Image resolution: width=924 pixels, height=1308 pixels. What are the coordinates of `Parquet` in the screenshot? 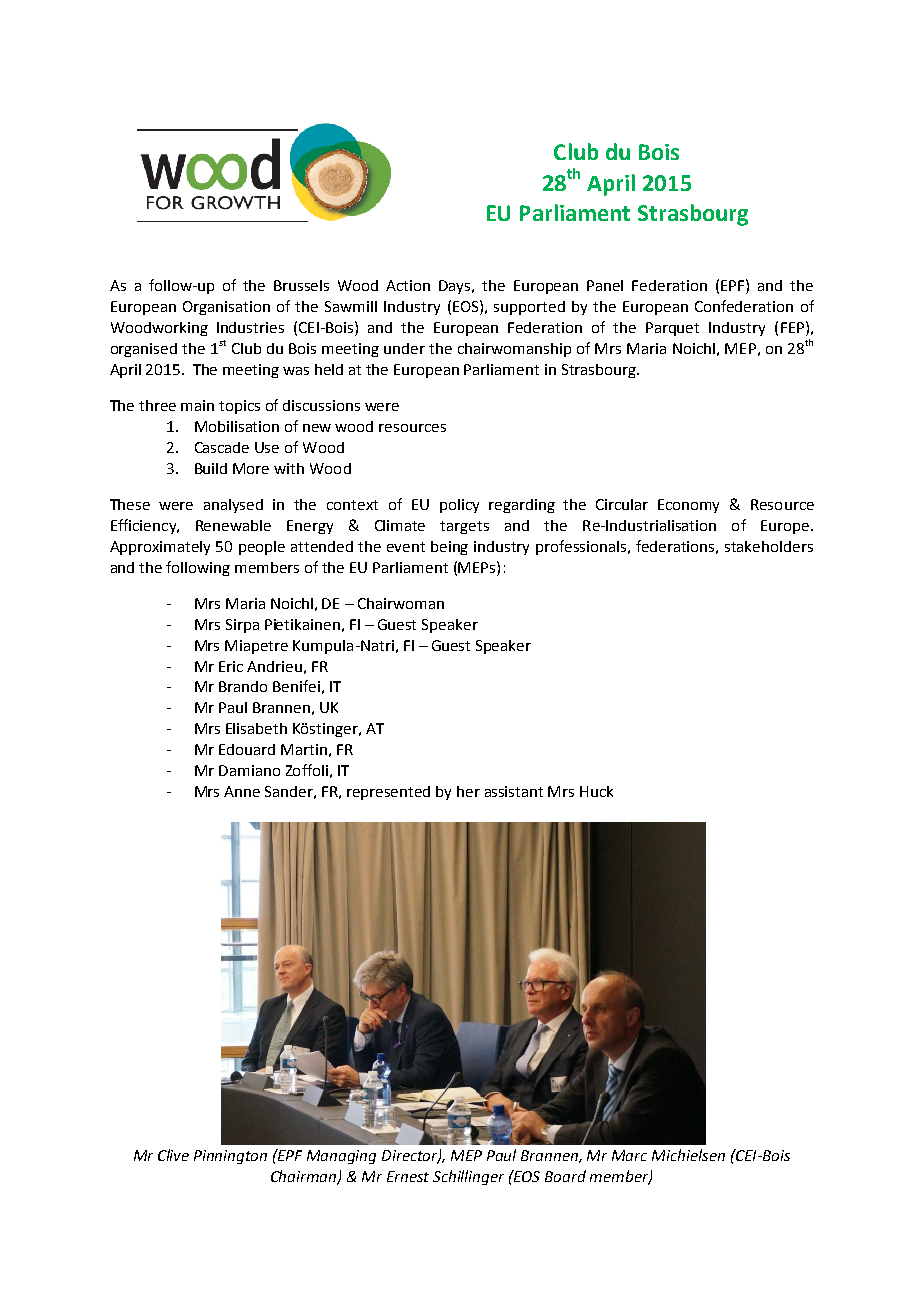 It's located at (672, 329).
